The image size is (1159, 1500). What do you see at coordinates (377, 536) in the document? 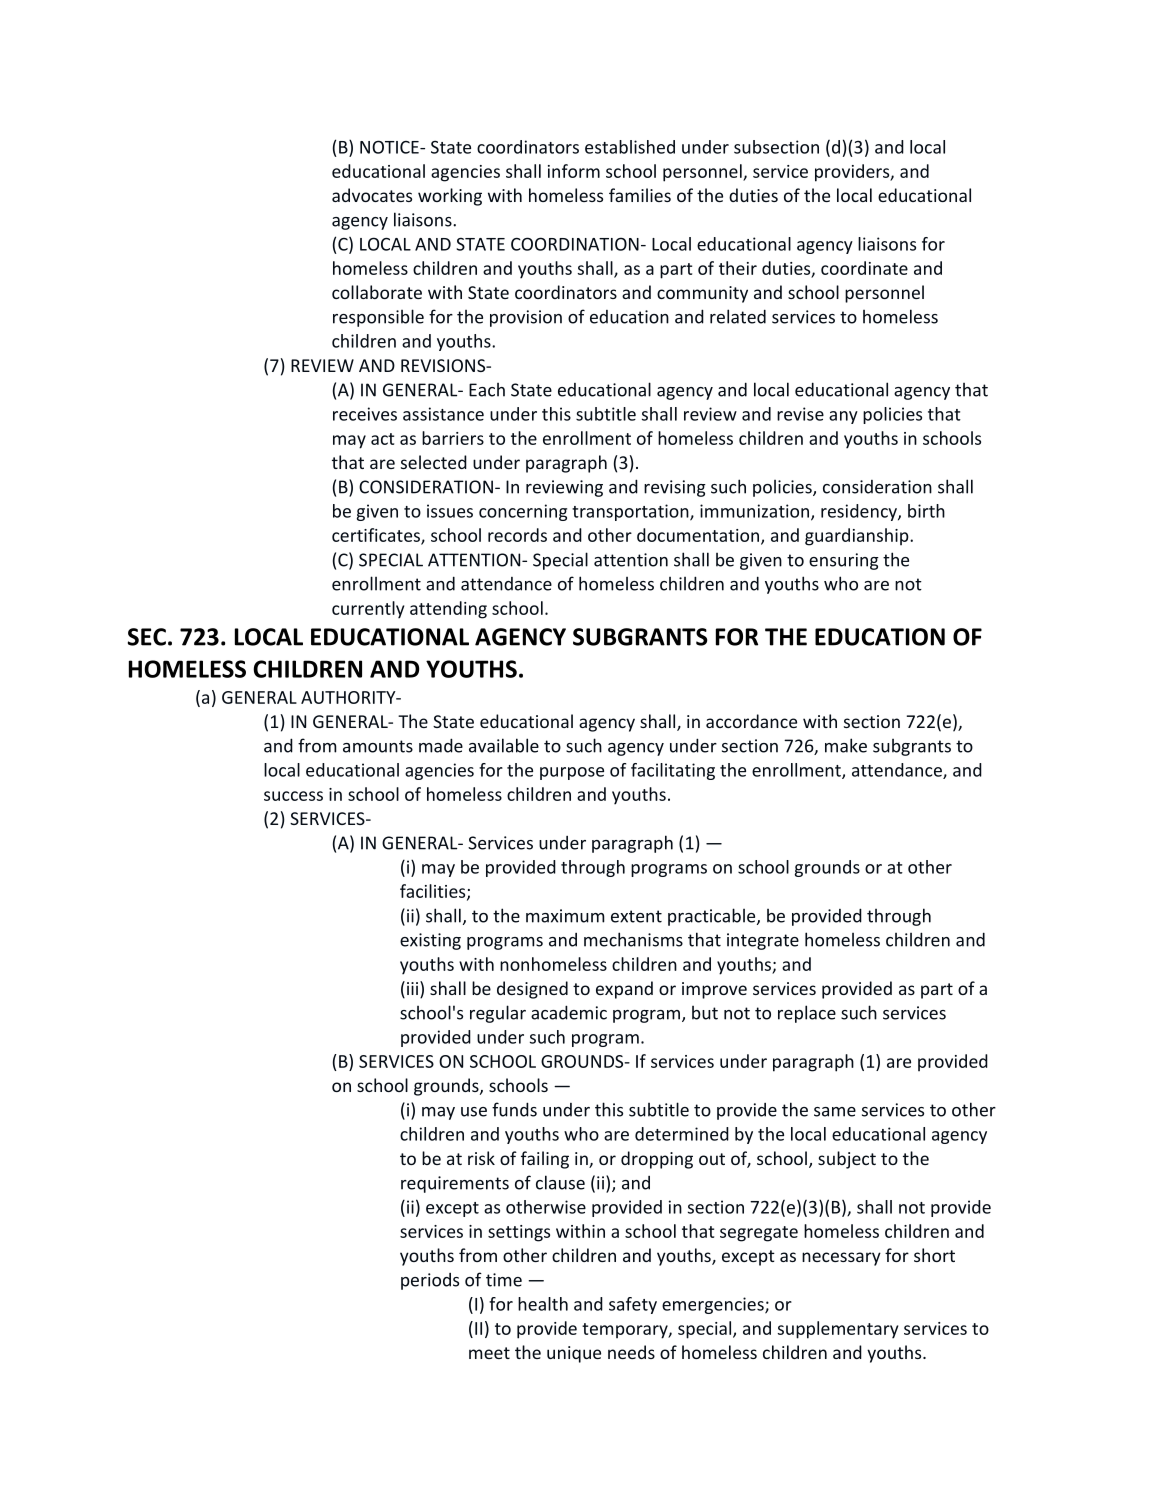
I see `certificates` at bounding box center [377, 536].
